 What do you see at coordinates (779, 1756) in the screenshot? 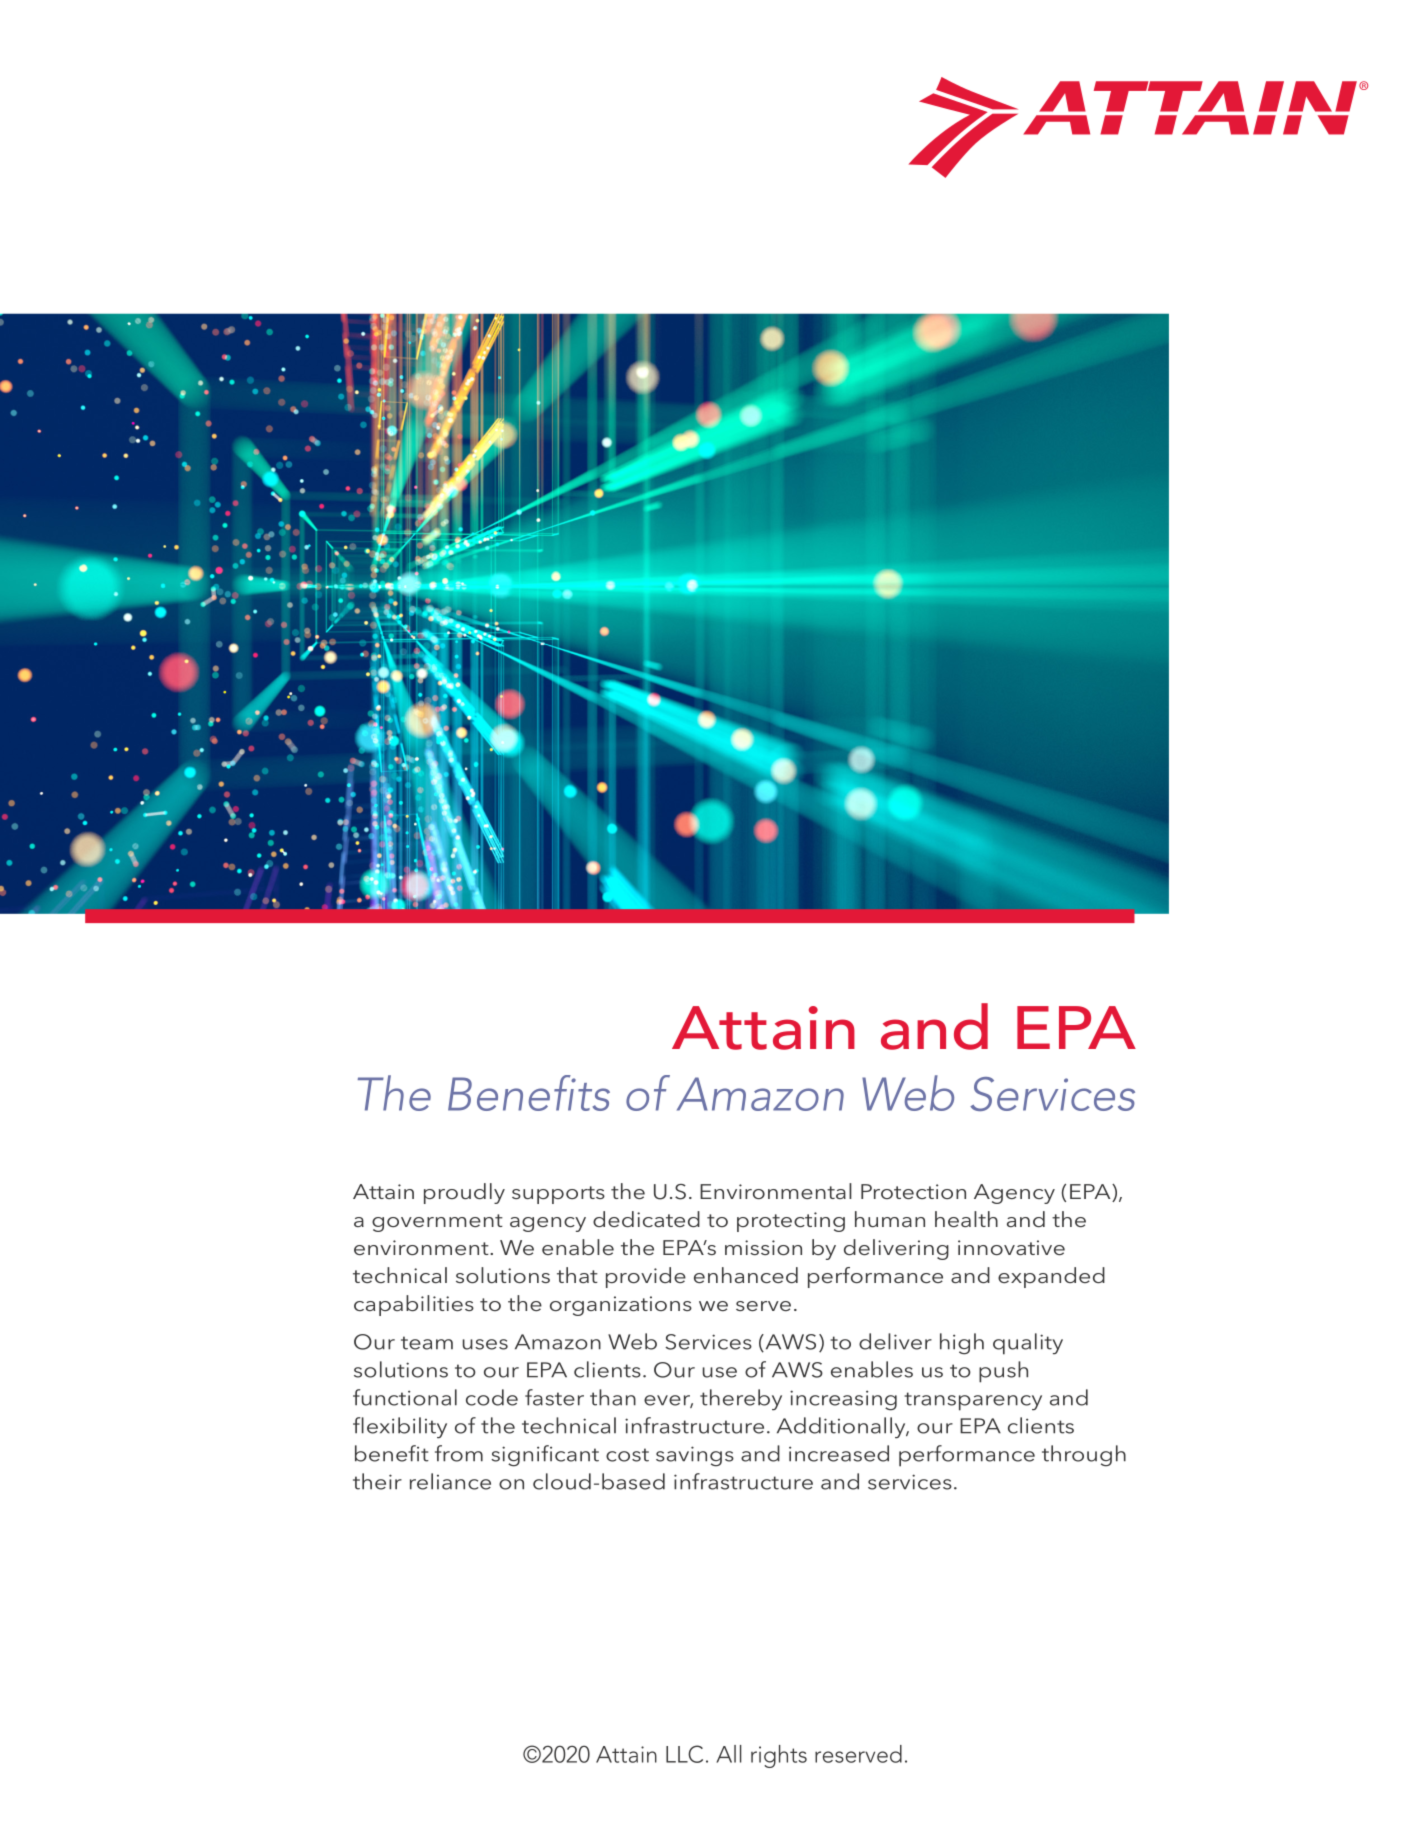
I see `rights` at bounding box center [779, 1756].
